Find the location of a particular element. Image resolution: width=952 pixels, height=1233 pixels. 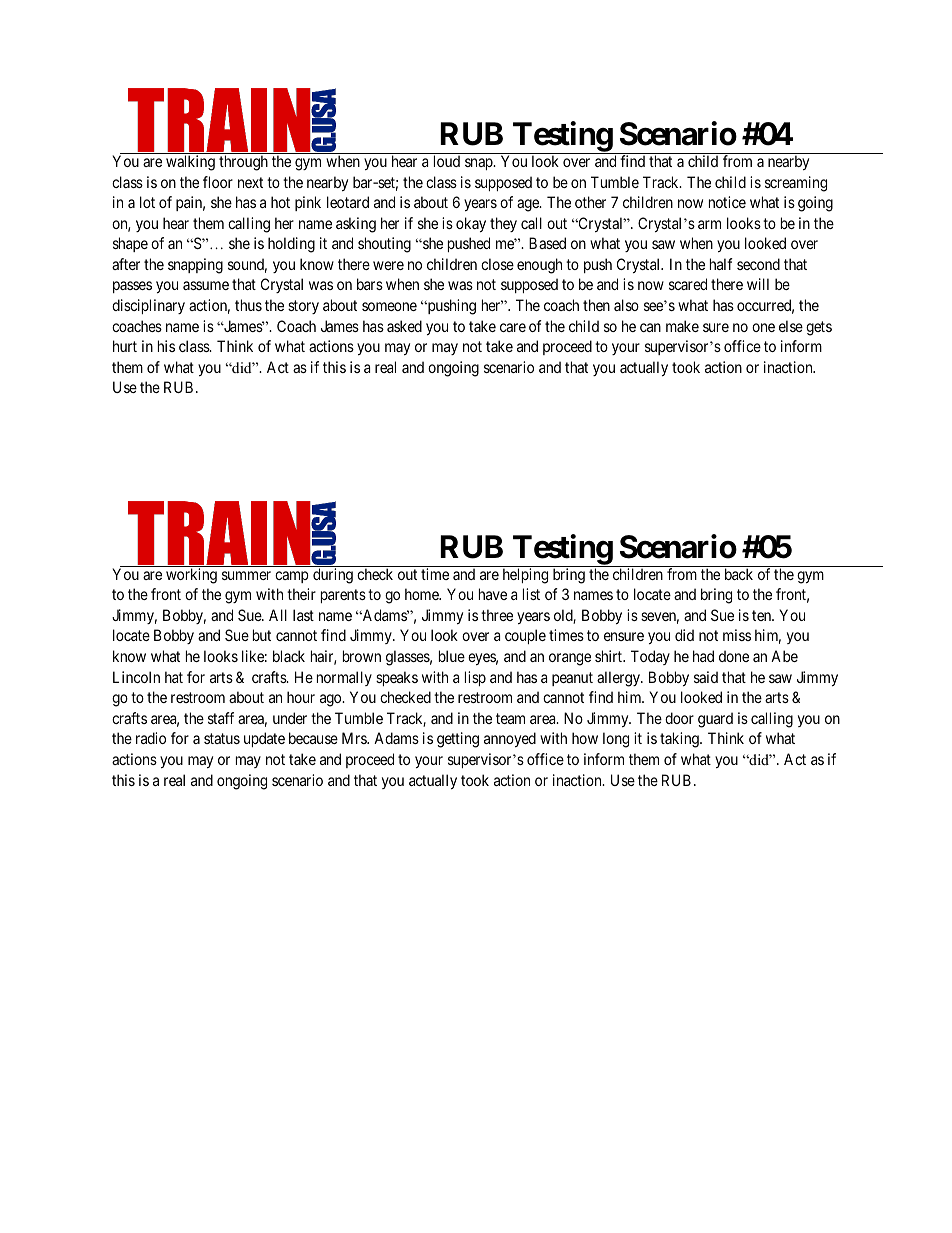

make is located at coordinates (682, 326).
